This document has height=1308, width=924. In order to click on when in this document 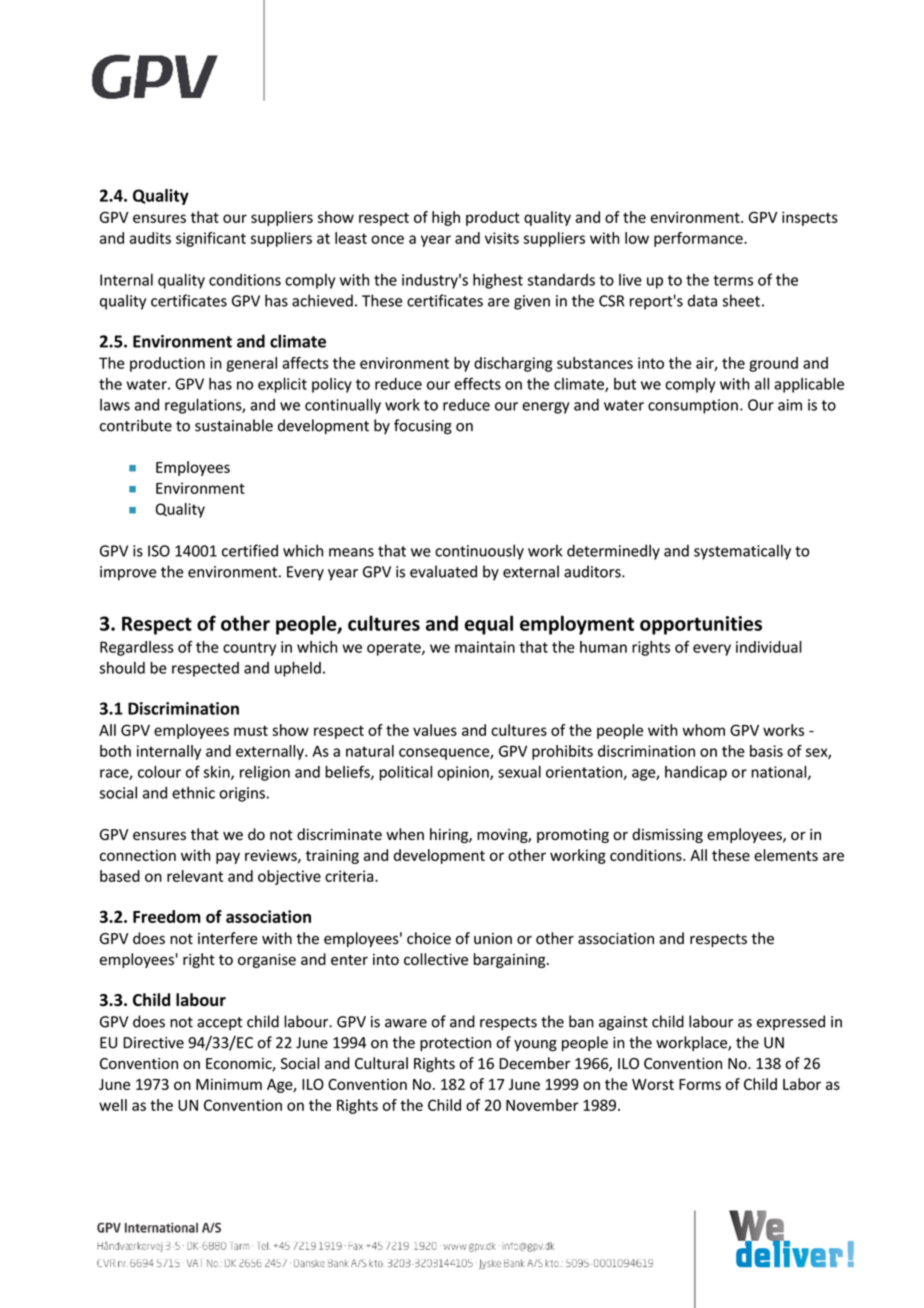, I will do `click(405, 834)`.
